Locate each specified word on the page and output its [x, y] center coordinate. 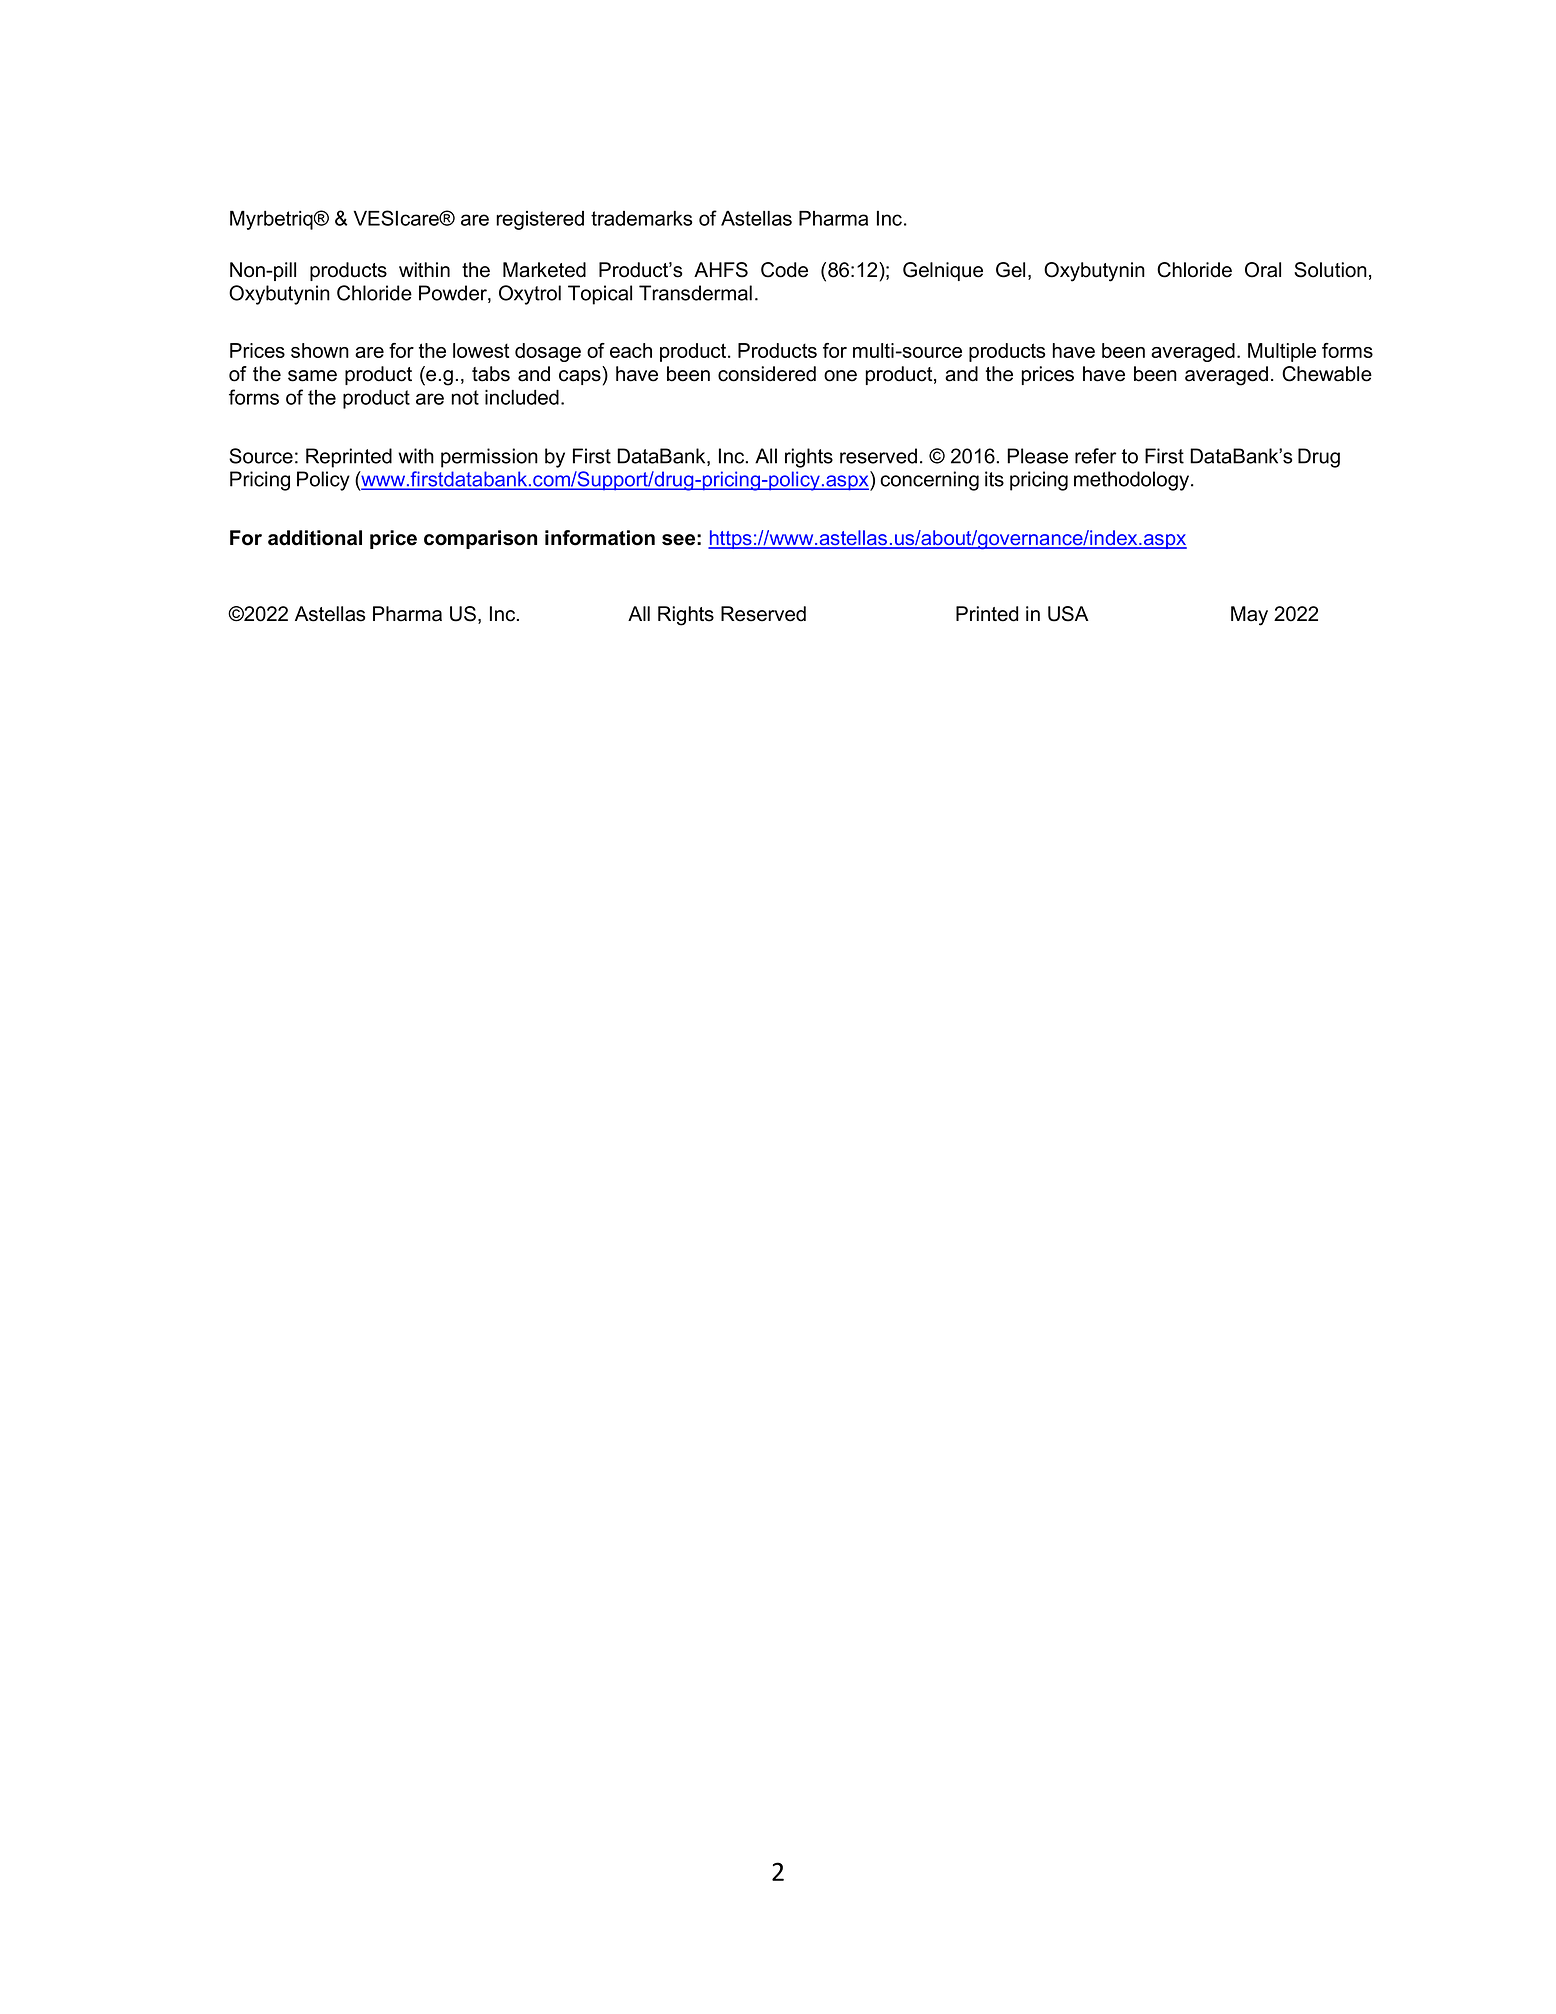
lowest [481, 350]
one [840, 376]
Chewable [1327, 374]
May [1249, 616]
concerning [929, 481]
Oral [1263, 270]
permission [489, 458]
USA [1068, 614]
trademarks [641, 218]
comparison [480, 539]
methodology [1133, 481]
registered [540, 220]
